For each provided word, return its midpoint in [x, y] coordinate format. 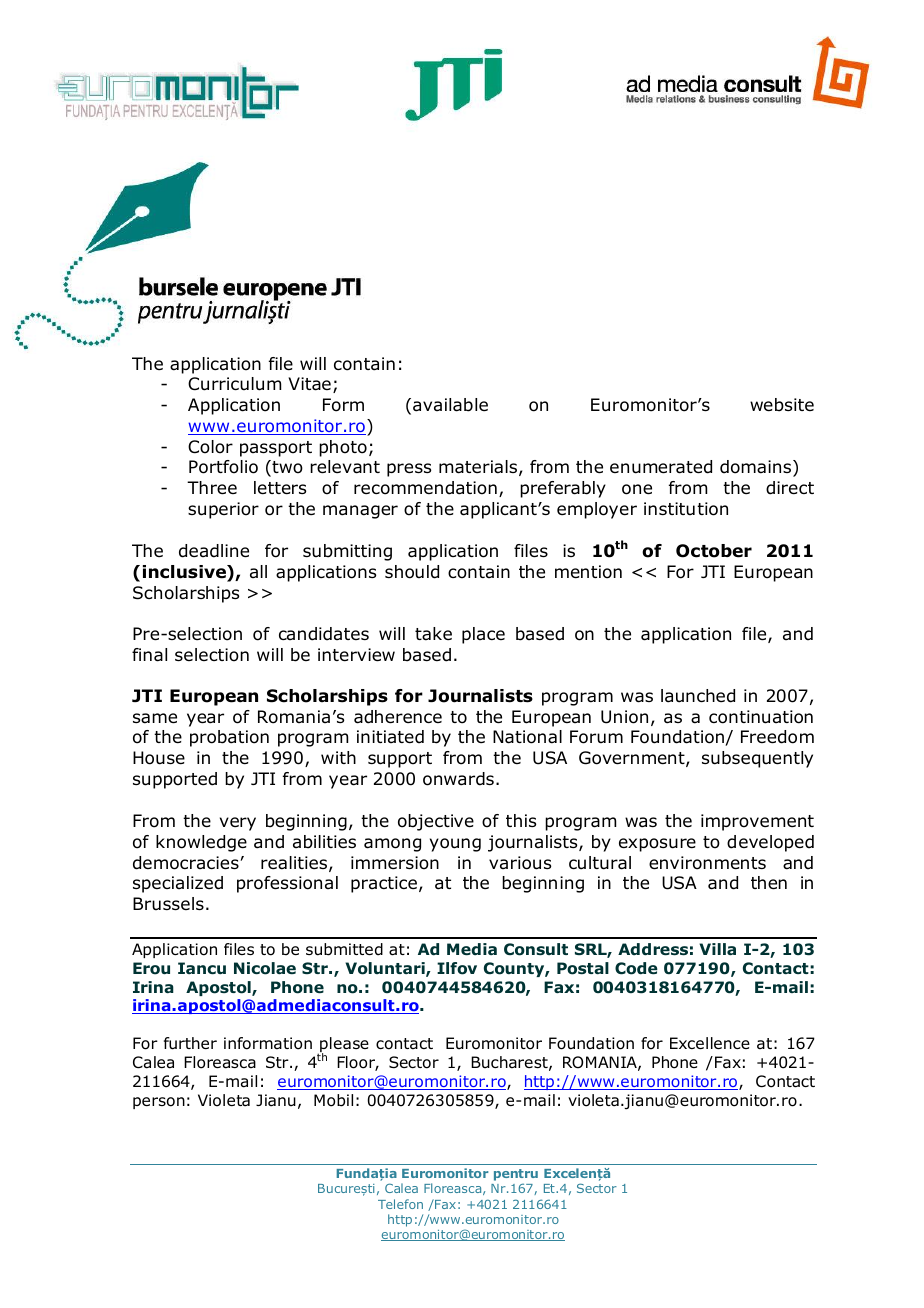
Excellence [710, 1043]
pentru [516, 1176]
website [782, 405]
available [450, 405]
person [159, 1103]
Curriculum [234, 384]
